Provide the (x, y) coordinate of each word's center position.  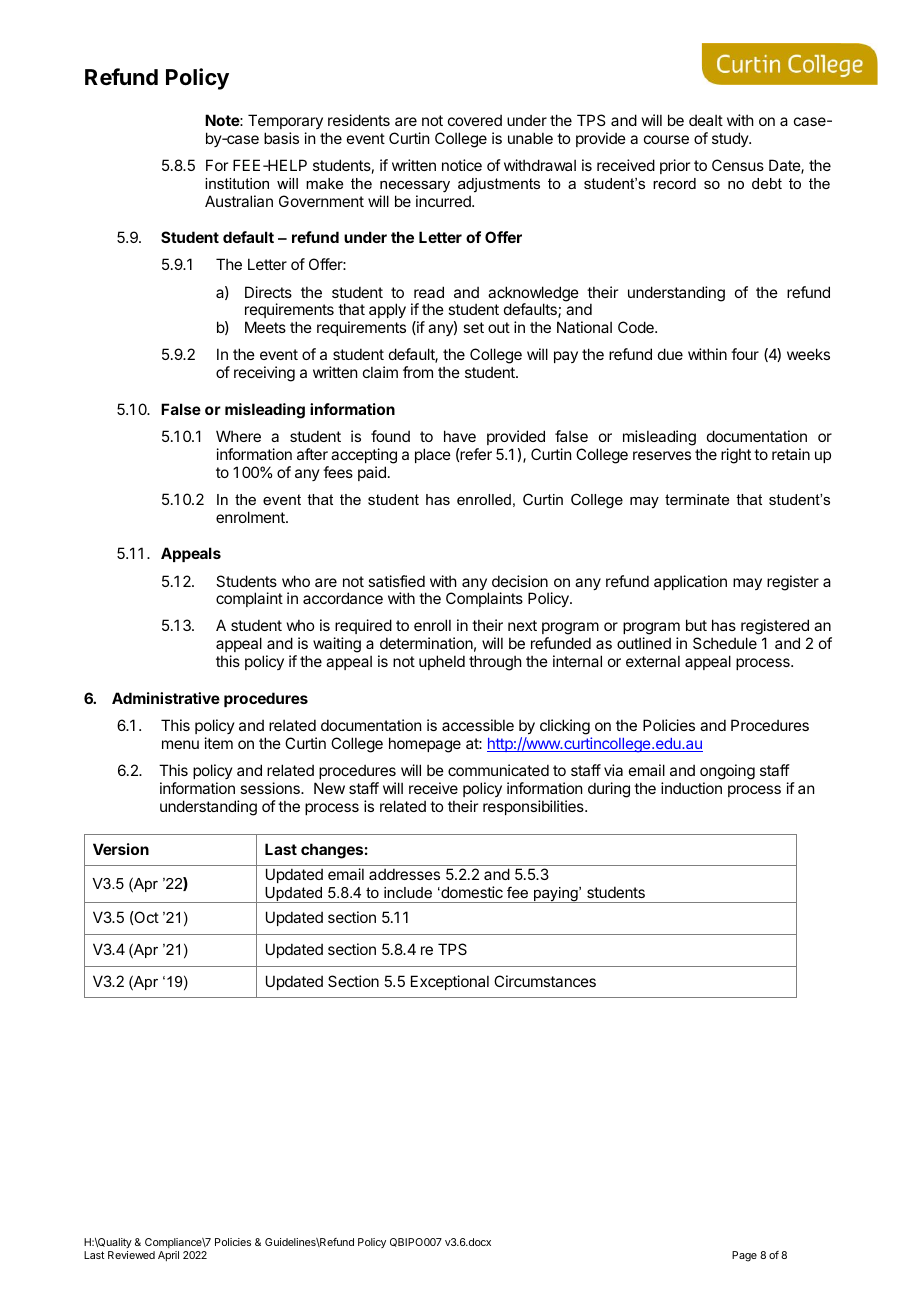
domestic (471, 892)
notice (462, 165)
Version (121, 849)
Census (738, 165)
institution (237, 183)
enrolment (251, 517)
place (433, 455)
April (168, 1256)
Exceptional (450, 982)
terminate (697, 499)
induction (691, 788)
